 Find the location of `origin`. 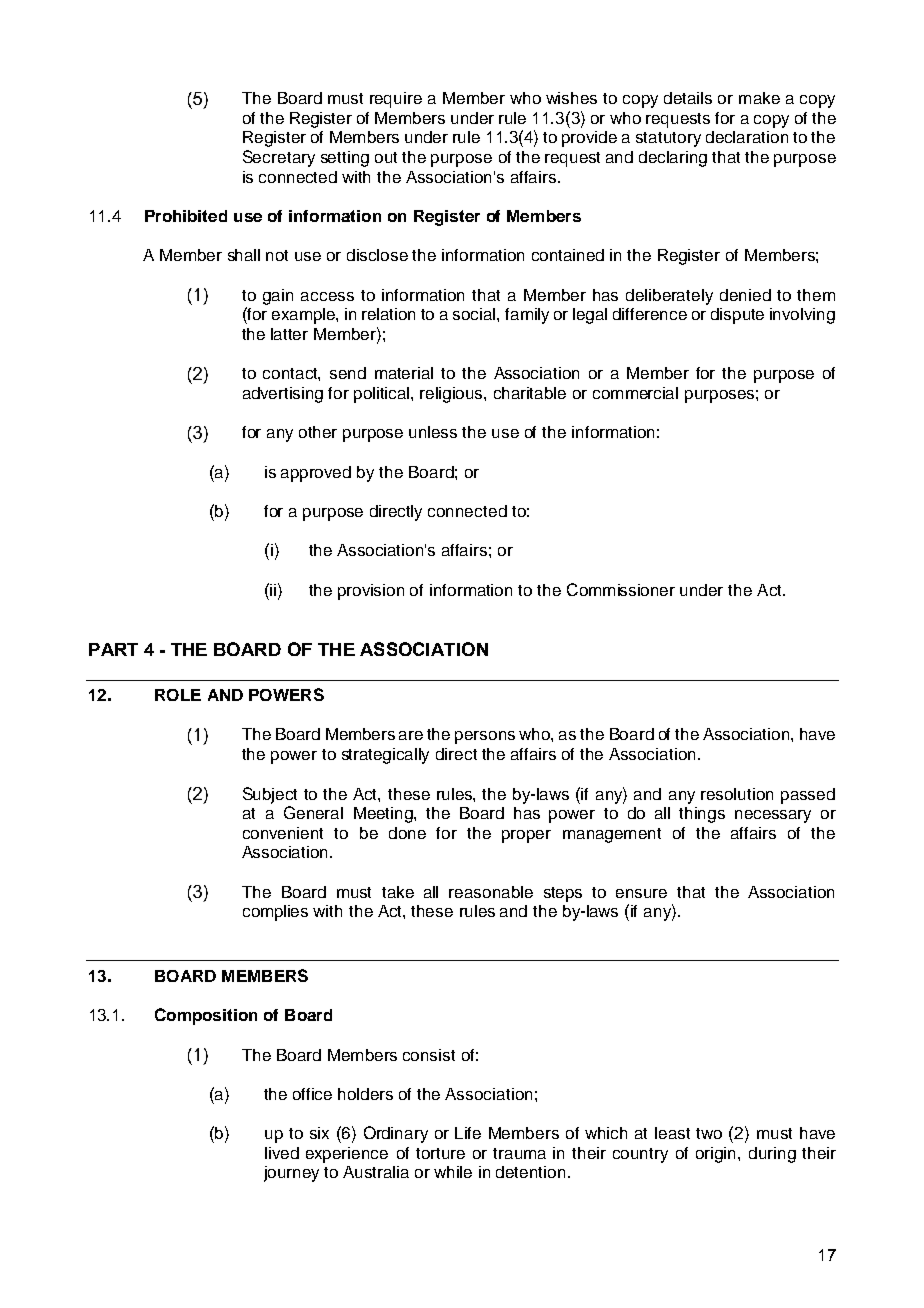

origin is located at coordinates (717, 1155).
